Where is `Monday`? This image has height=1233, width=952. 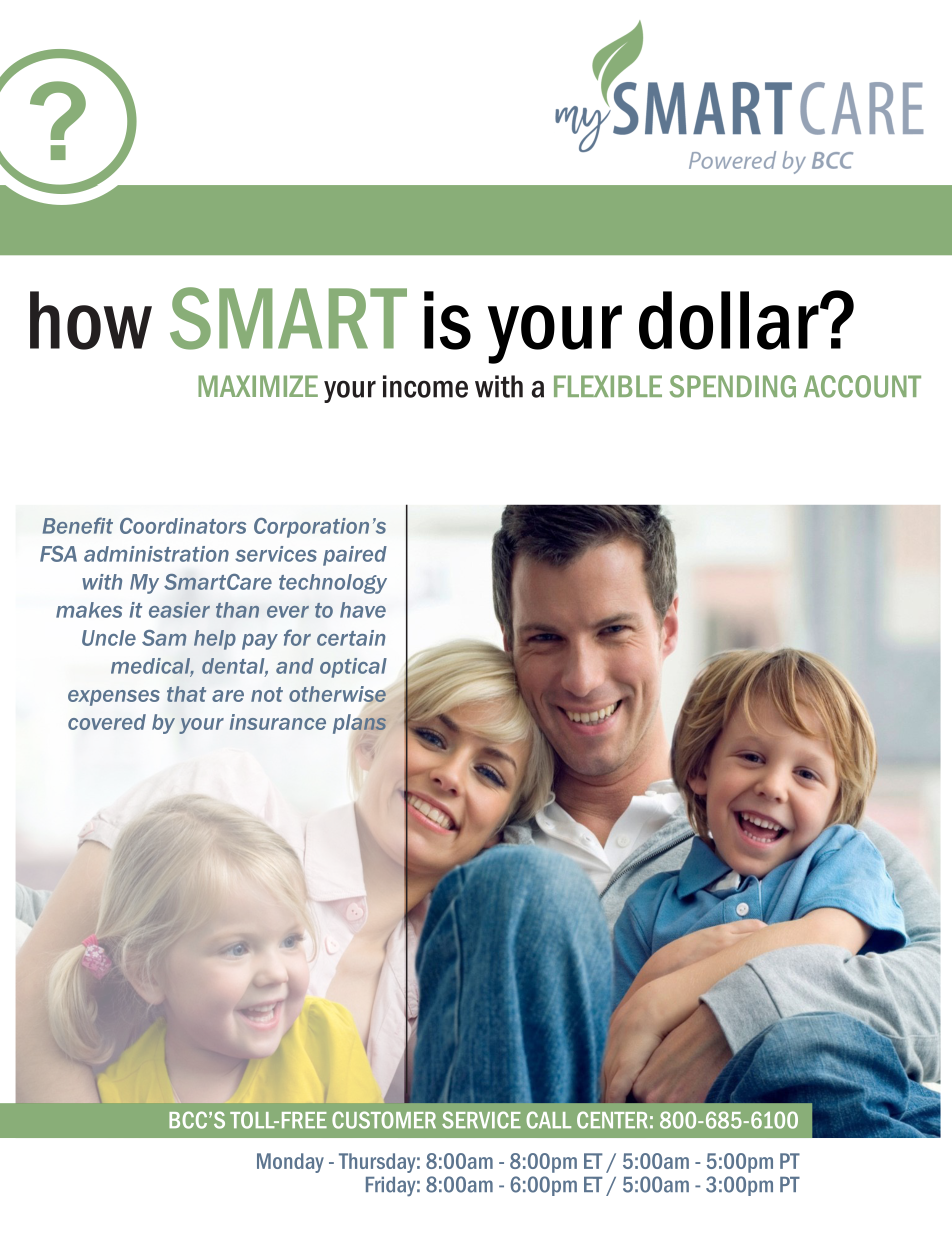 Monday is located at coordinates (290, 1163).
